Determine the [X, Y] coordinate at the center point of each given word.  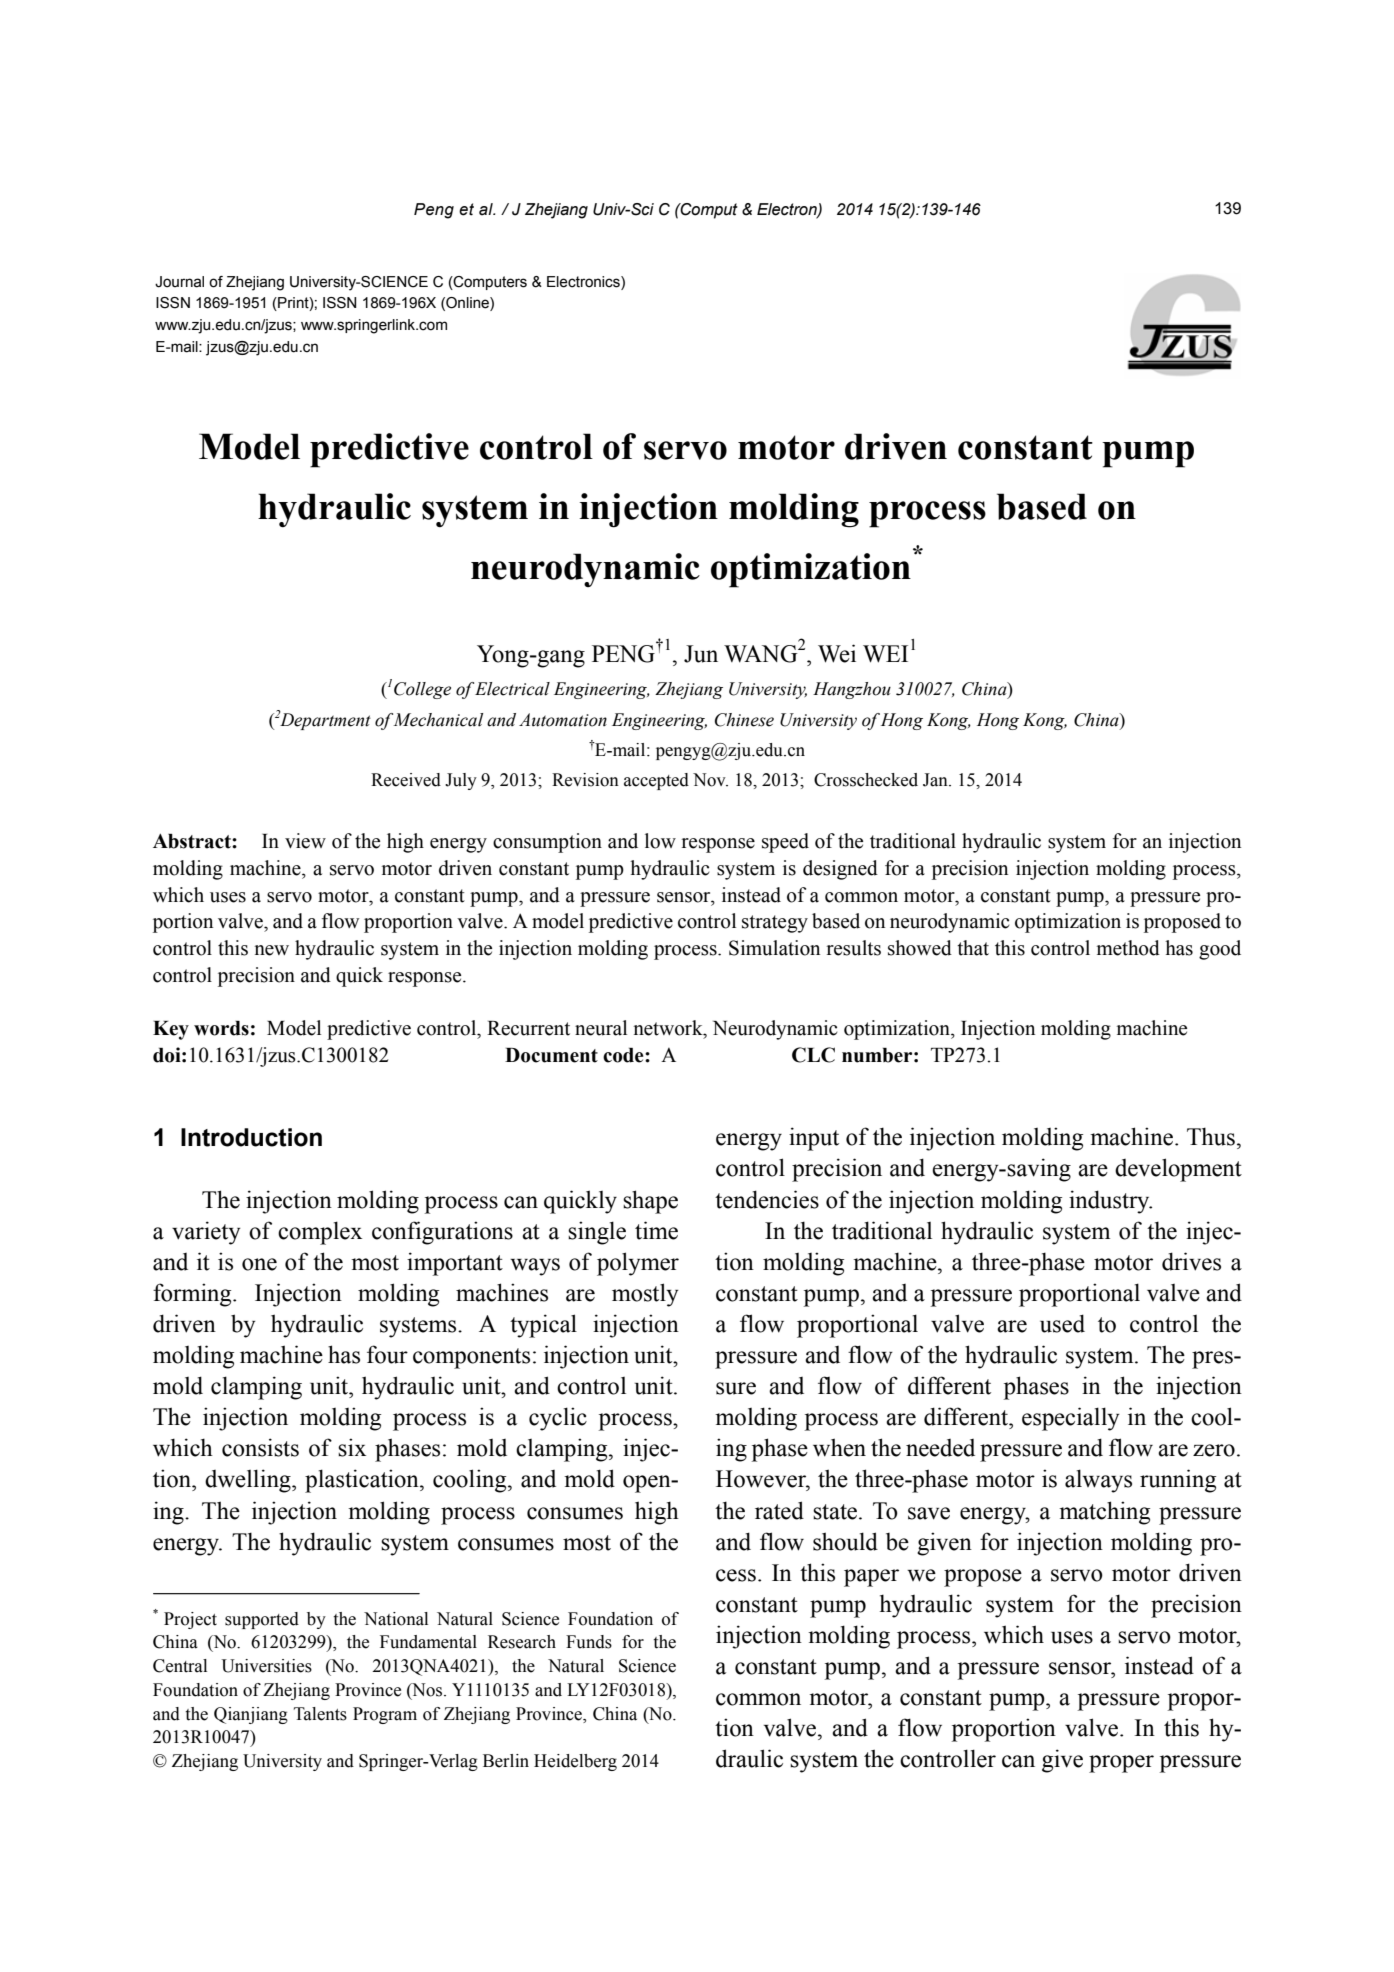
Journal [179, 282]
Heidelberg [575, 1762]
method [1128, 948]
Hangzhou [852, 690]
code [624, 1055]
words [221, 1028]
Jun [701, 654]
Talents [320, 1714]
